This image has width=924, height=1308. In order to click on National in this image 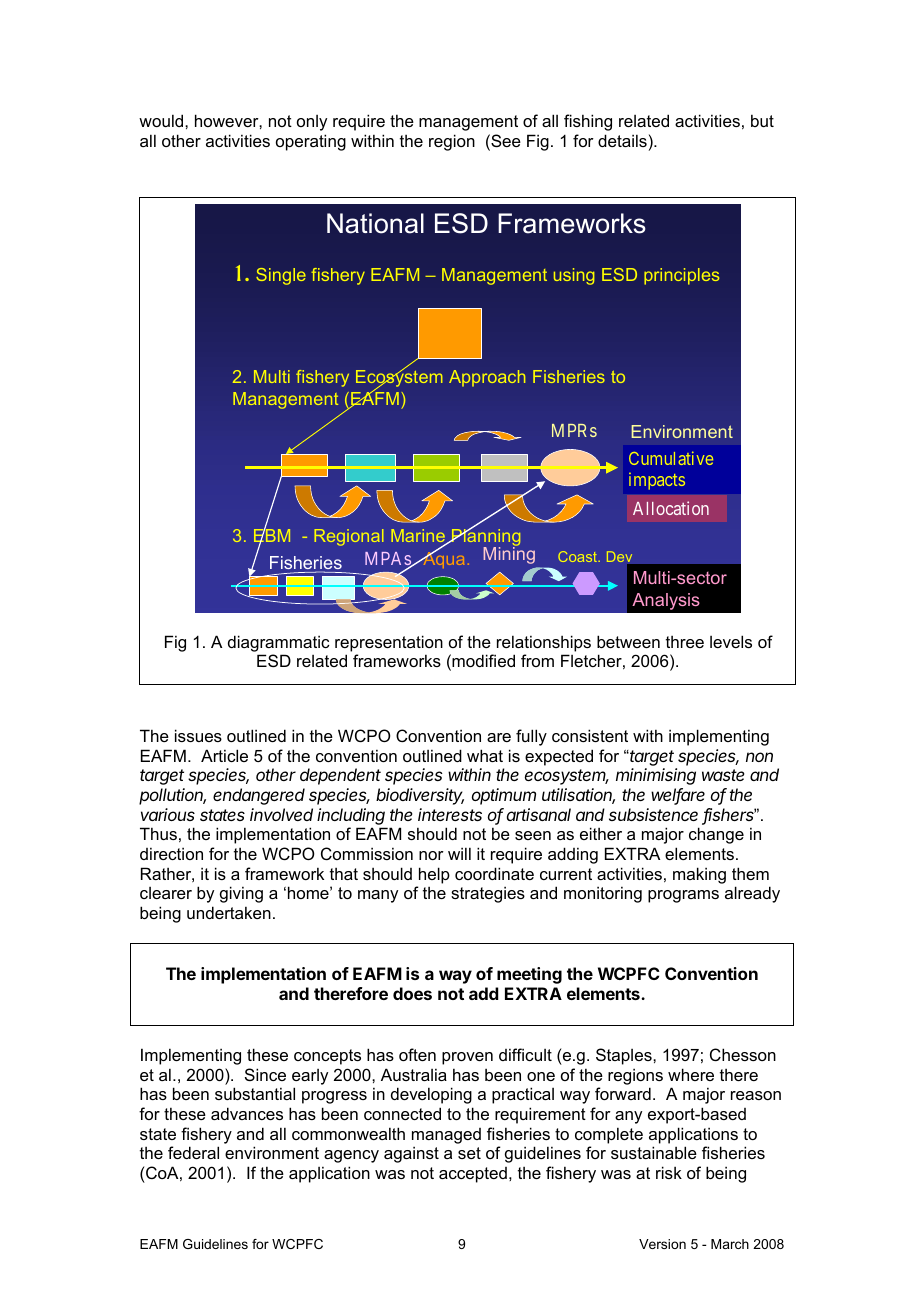, I will do `click(375, 223)`.
